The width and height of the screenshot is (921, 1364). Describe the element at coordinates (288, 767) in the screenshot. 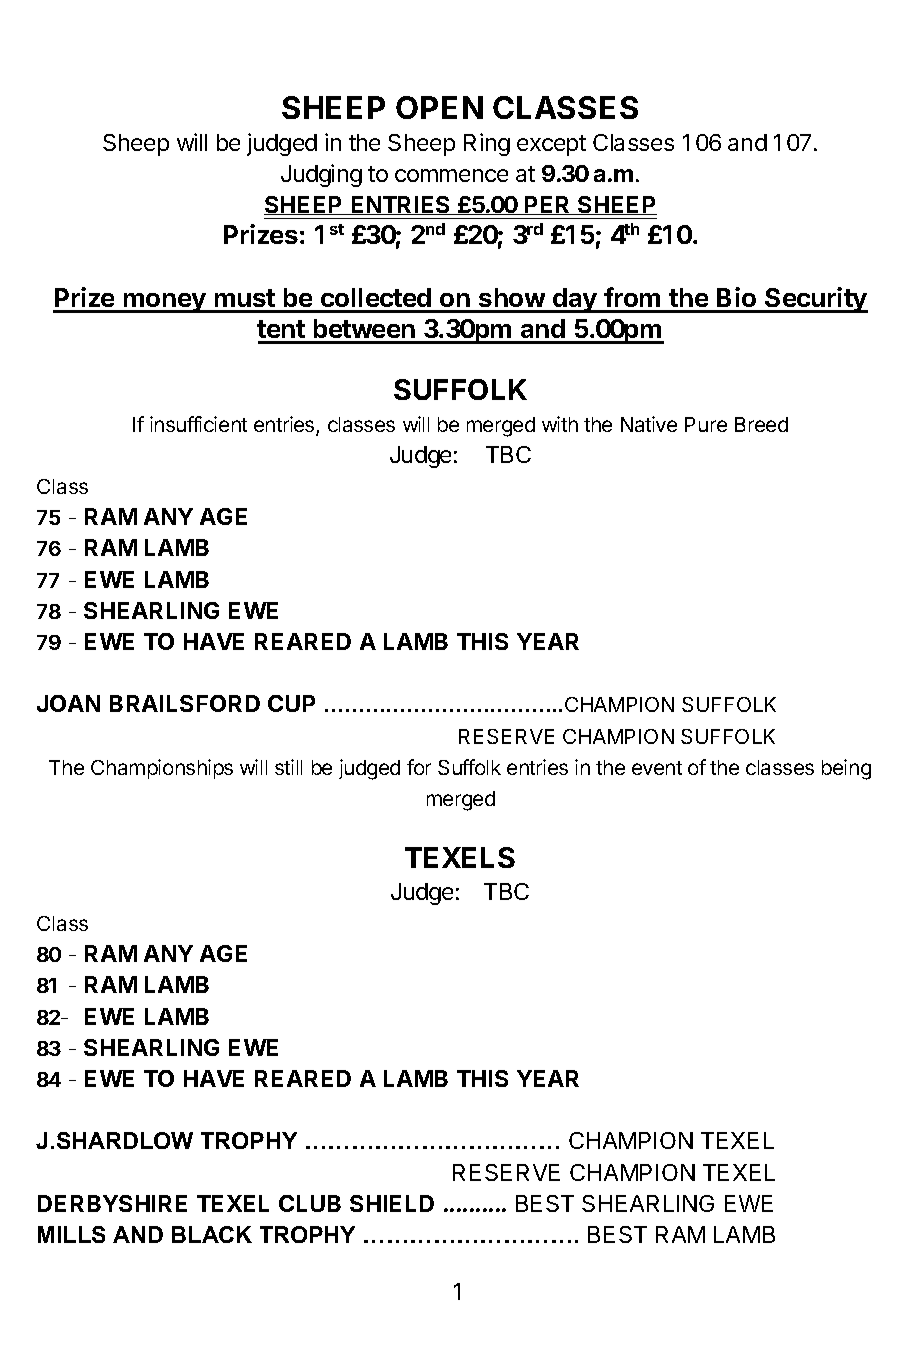

I see `still` at that location.
